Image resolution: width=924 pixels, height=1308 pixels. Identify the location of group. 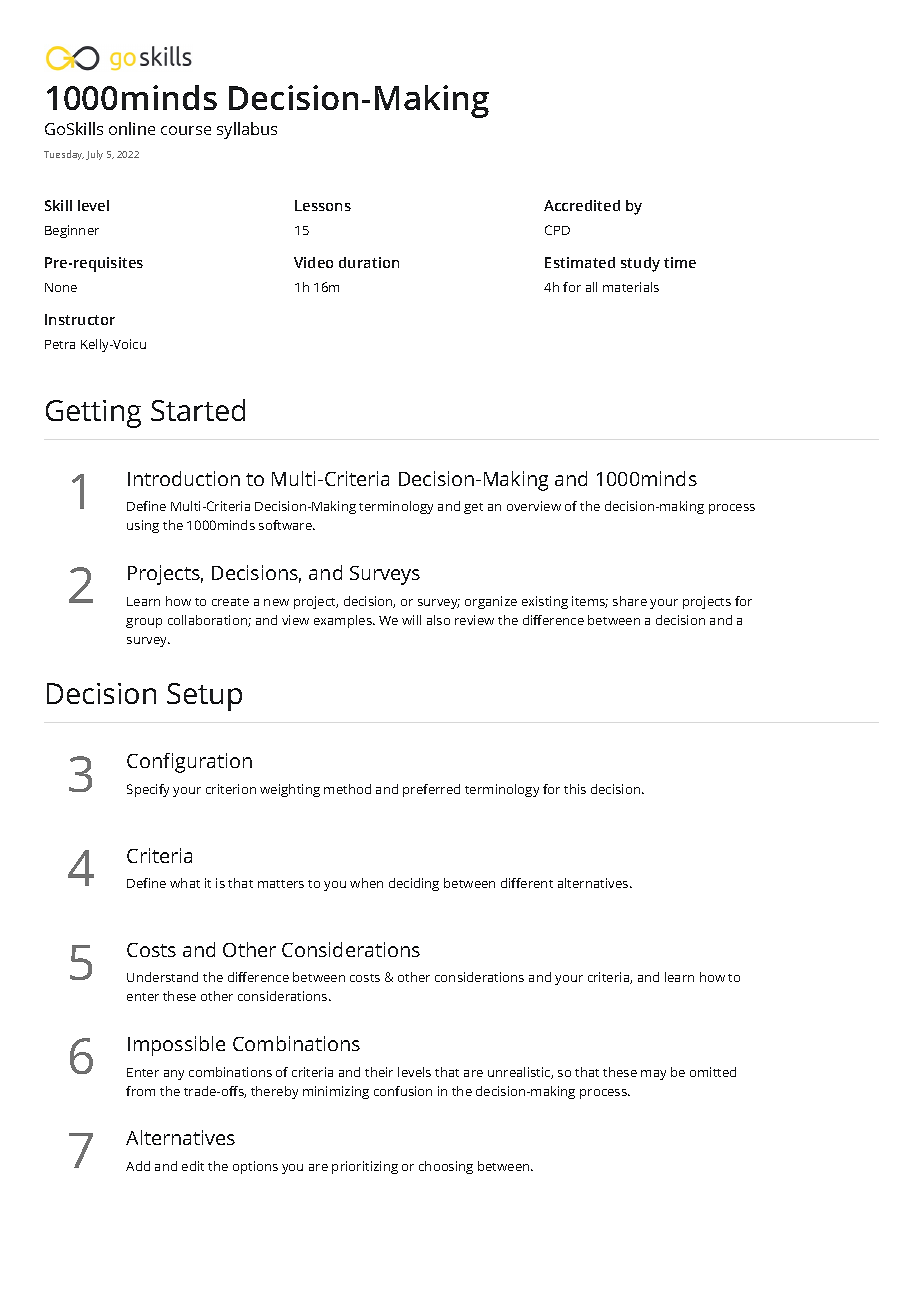
(144, 623).
